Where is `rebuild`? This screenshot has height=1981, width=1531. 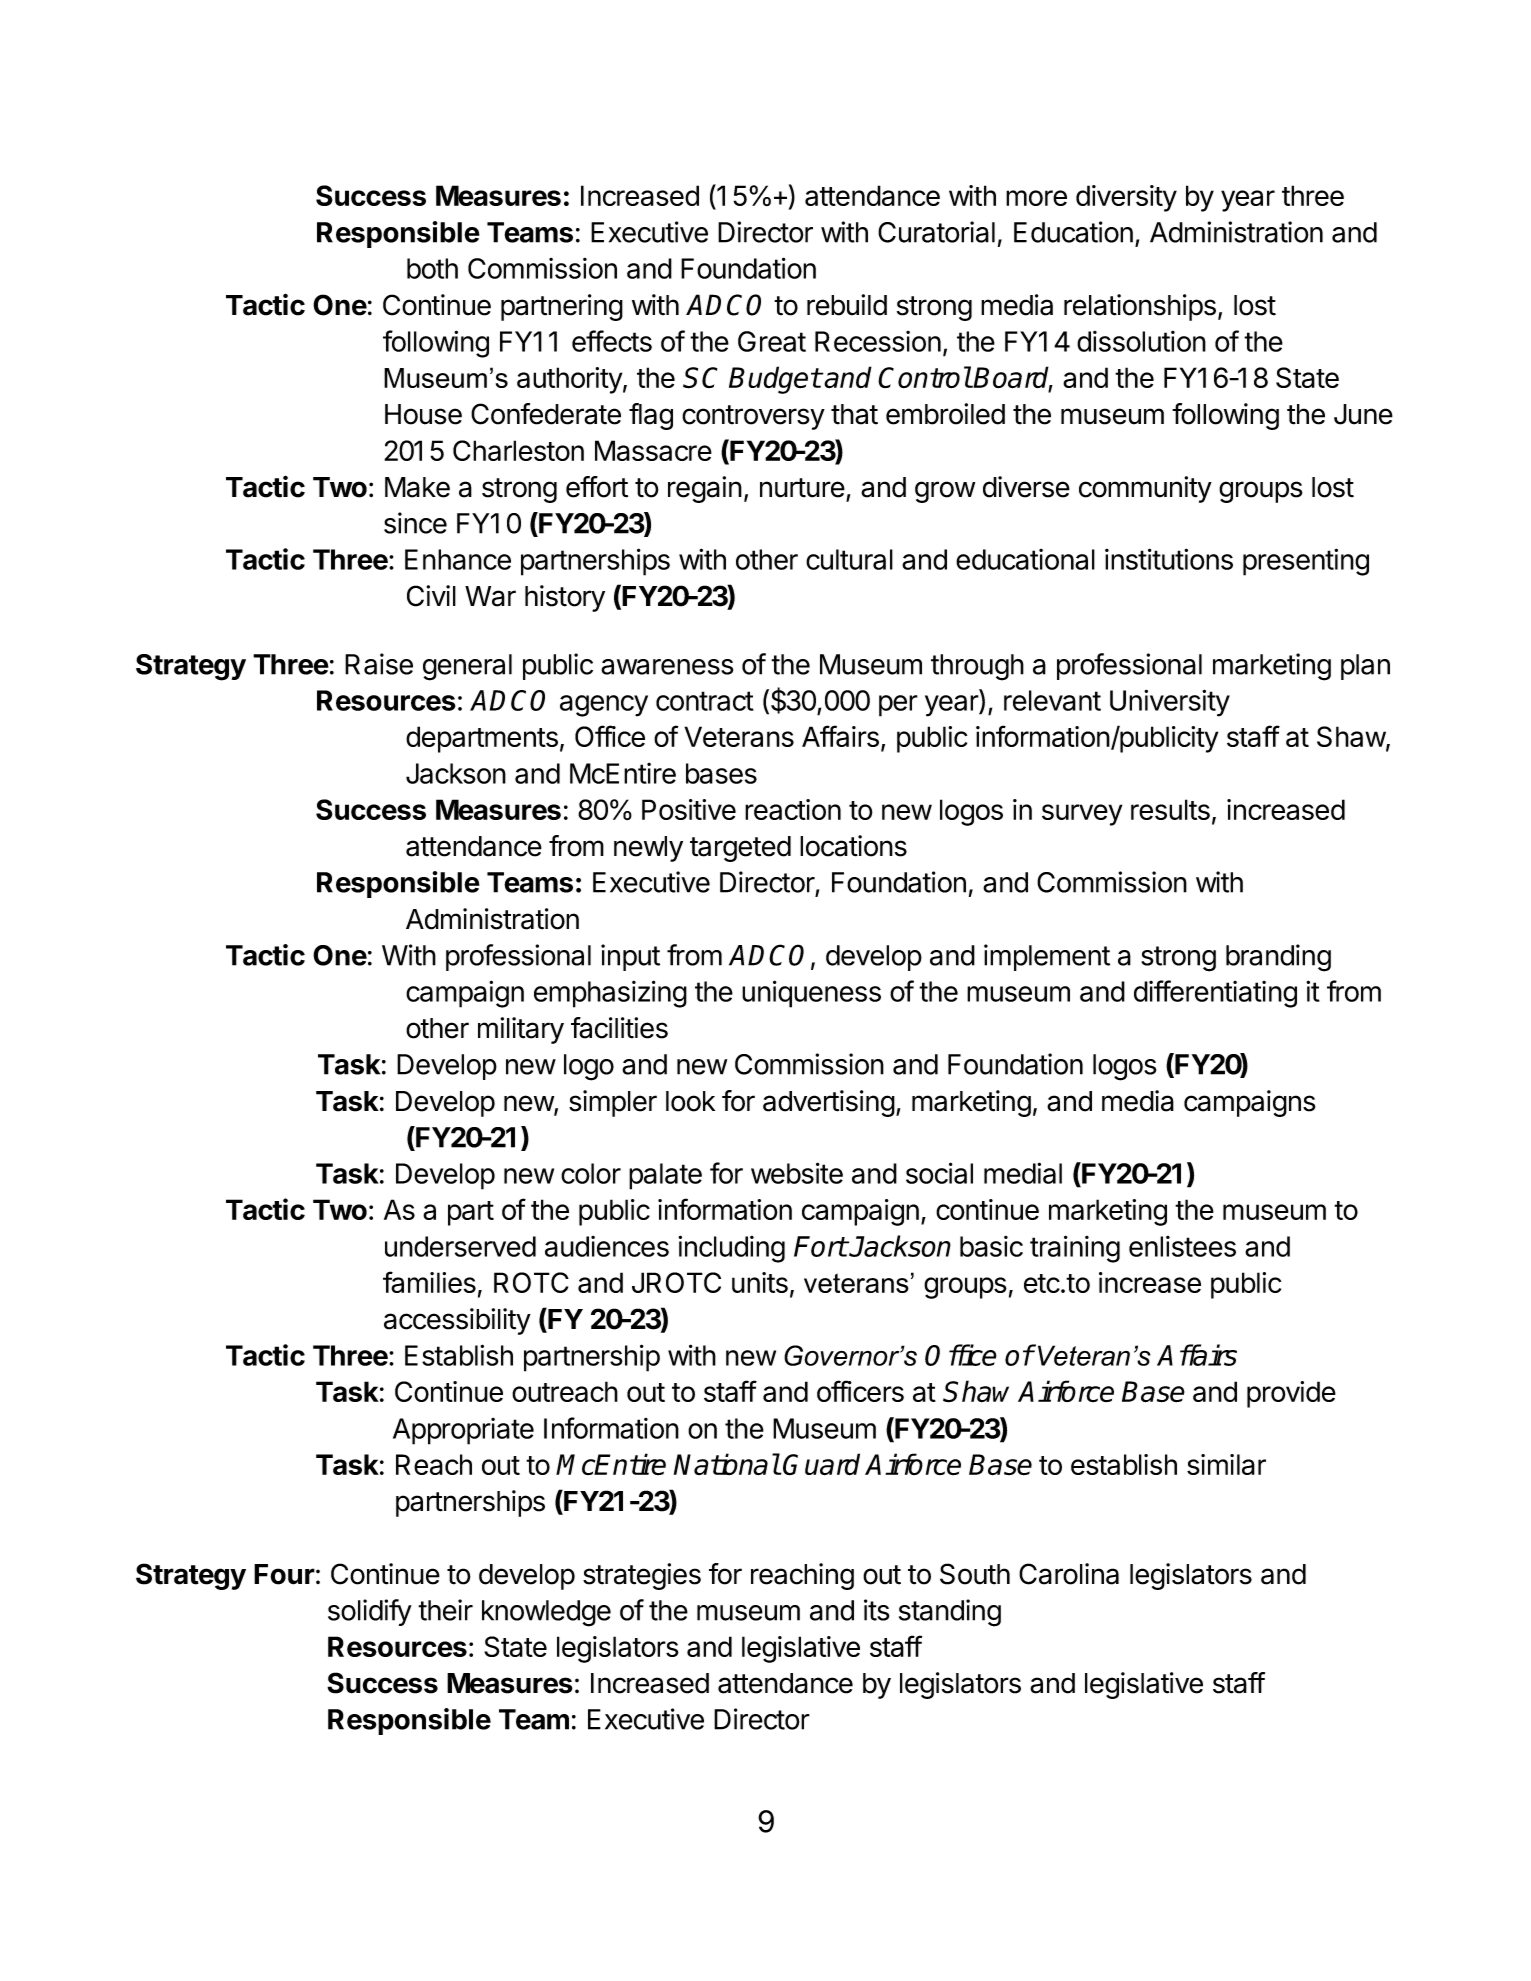
rebuild is located at coordinates (847, 305).
